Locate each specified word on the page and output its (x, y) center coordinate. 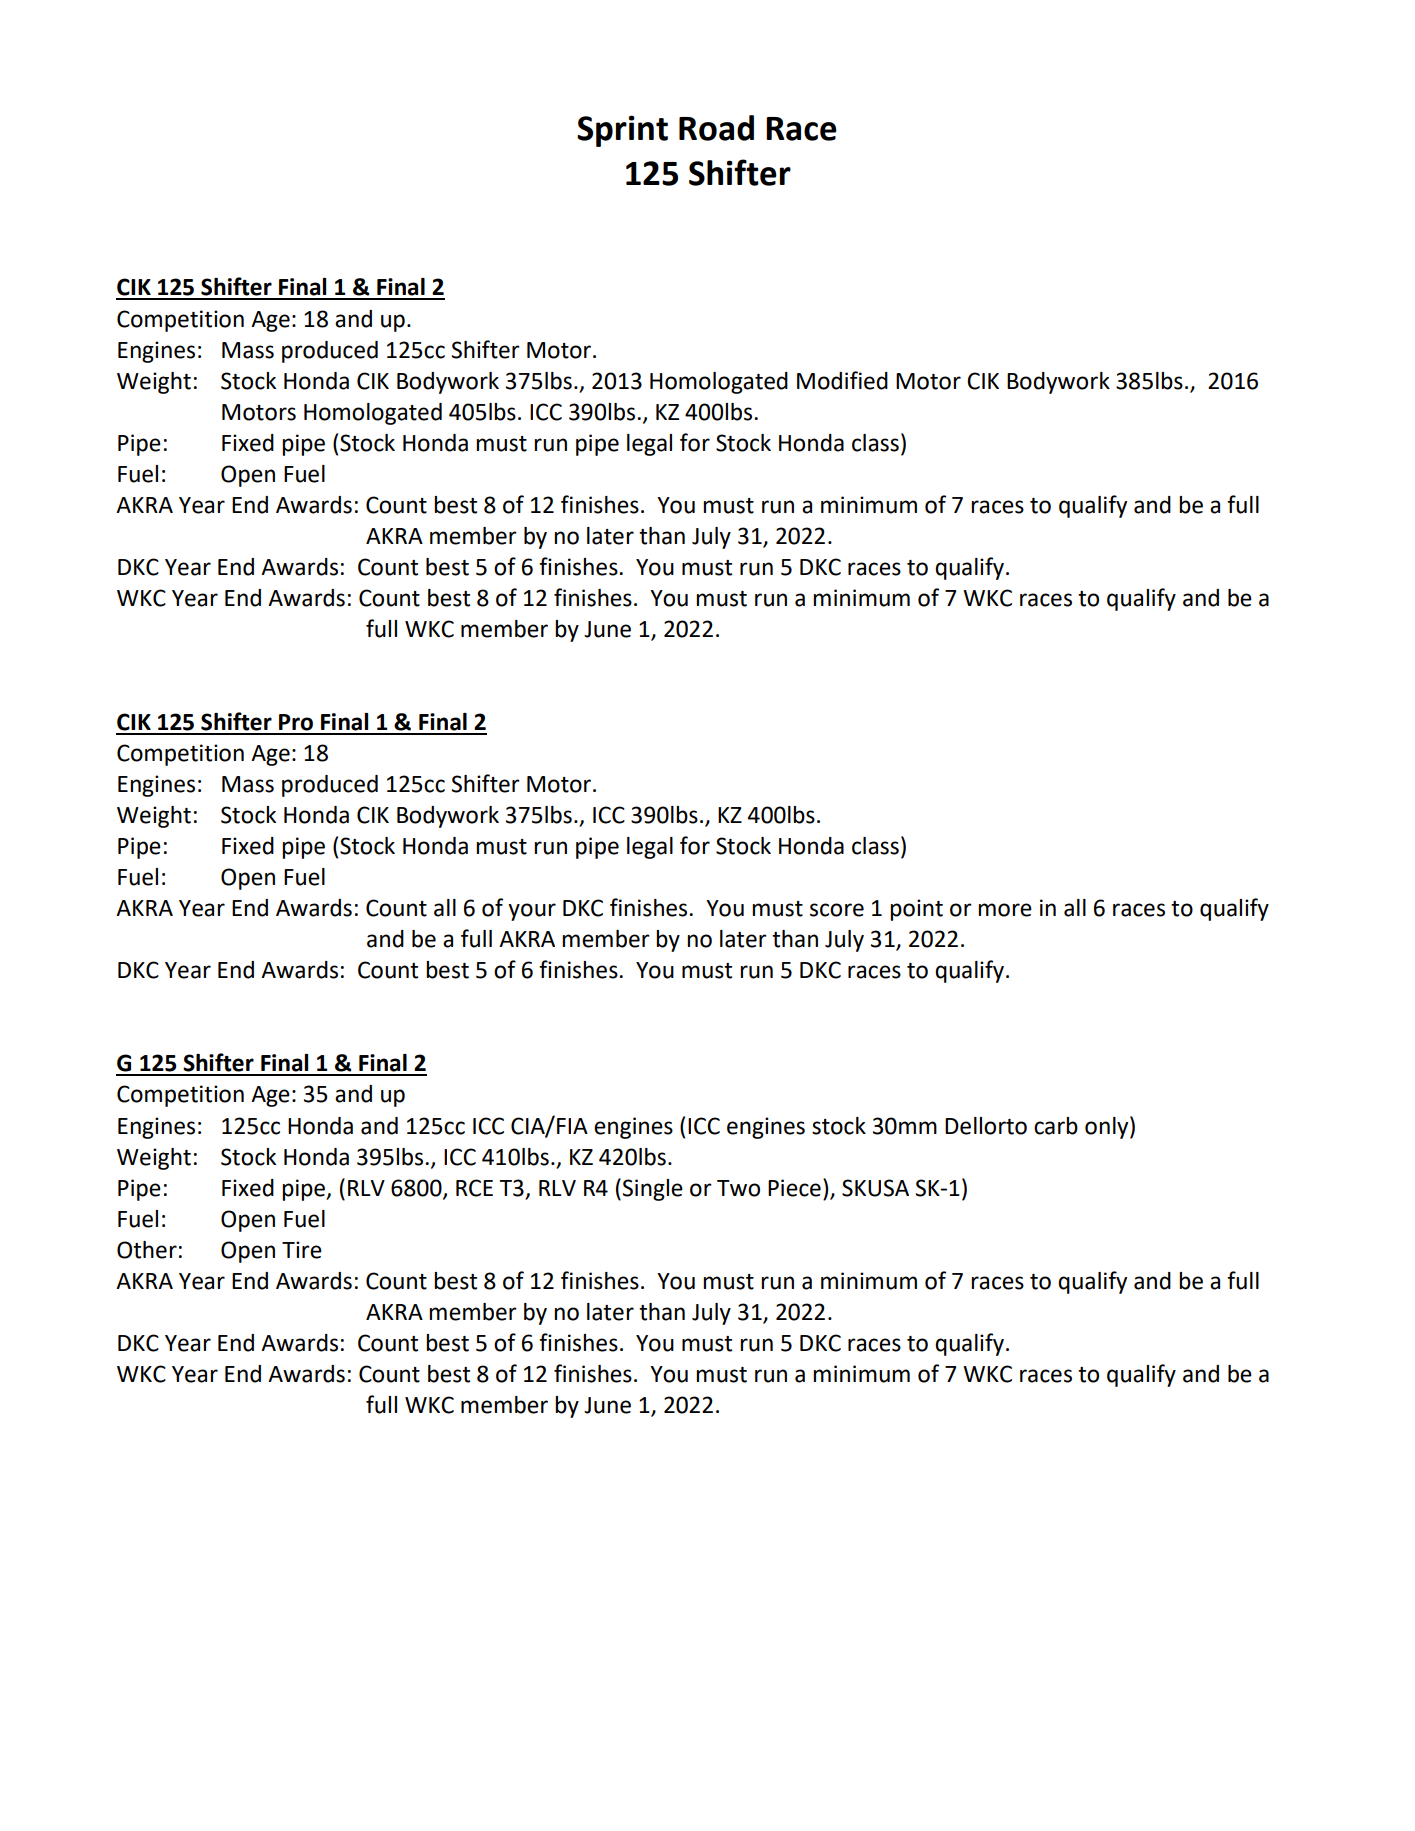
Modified (842, 380)
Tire (302, 1250)
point (916, 910)
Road (716, 128)
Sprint (622, 131)
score (837, 910)
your (532, 912)
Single (653, 1190)
